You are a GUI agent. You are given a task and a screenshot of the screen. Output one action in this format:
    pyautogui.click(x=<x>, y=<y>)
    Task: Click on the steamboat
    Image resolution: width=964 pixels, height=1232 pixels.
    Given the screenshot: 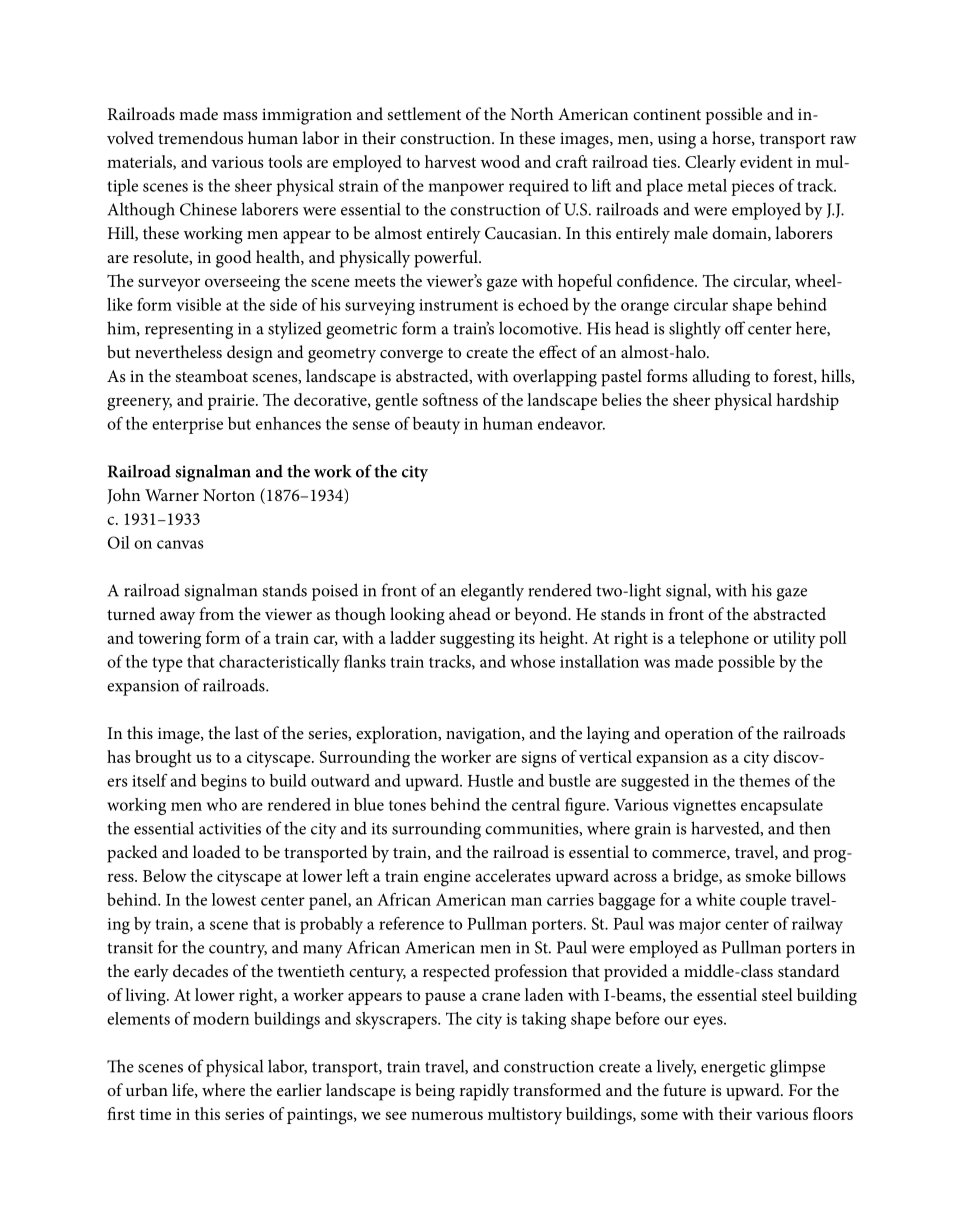 What is the action you would take?
    pyautogui.click(x=212, y=375)
